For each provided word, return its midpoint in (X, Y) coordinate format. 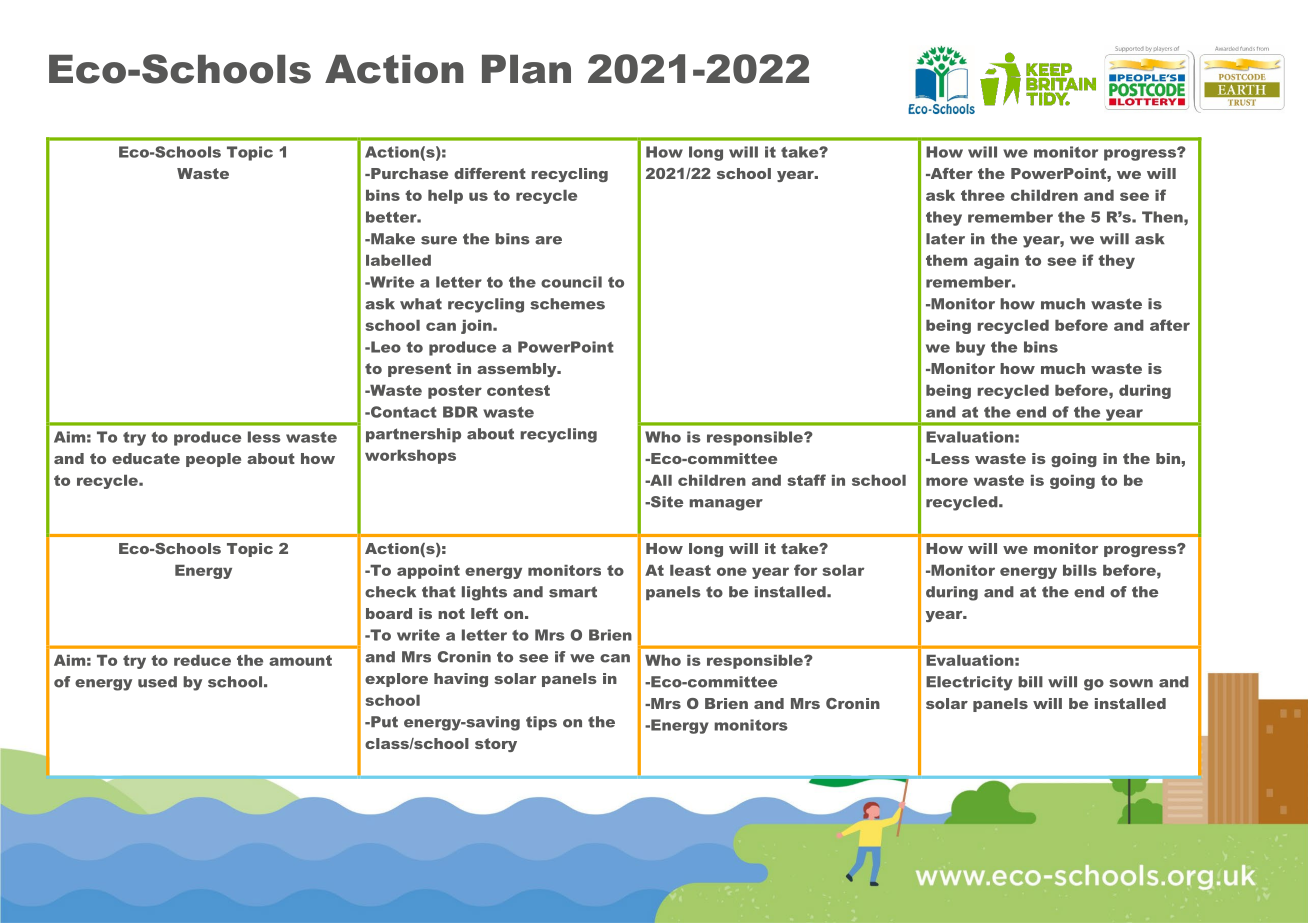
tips (541, 723)
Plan (526, 69)
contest (518, 390)
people (213, 460)
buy (970, 348)
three (983, 195)
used (157, 682)
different (490, 173)
